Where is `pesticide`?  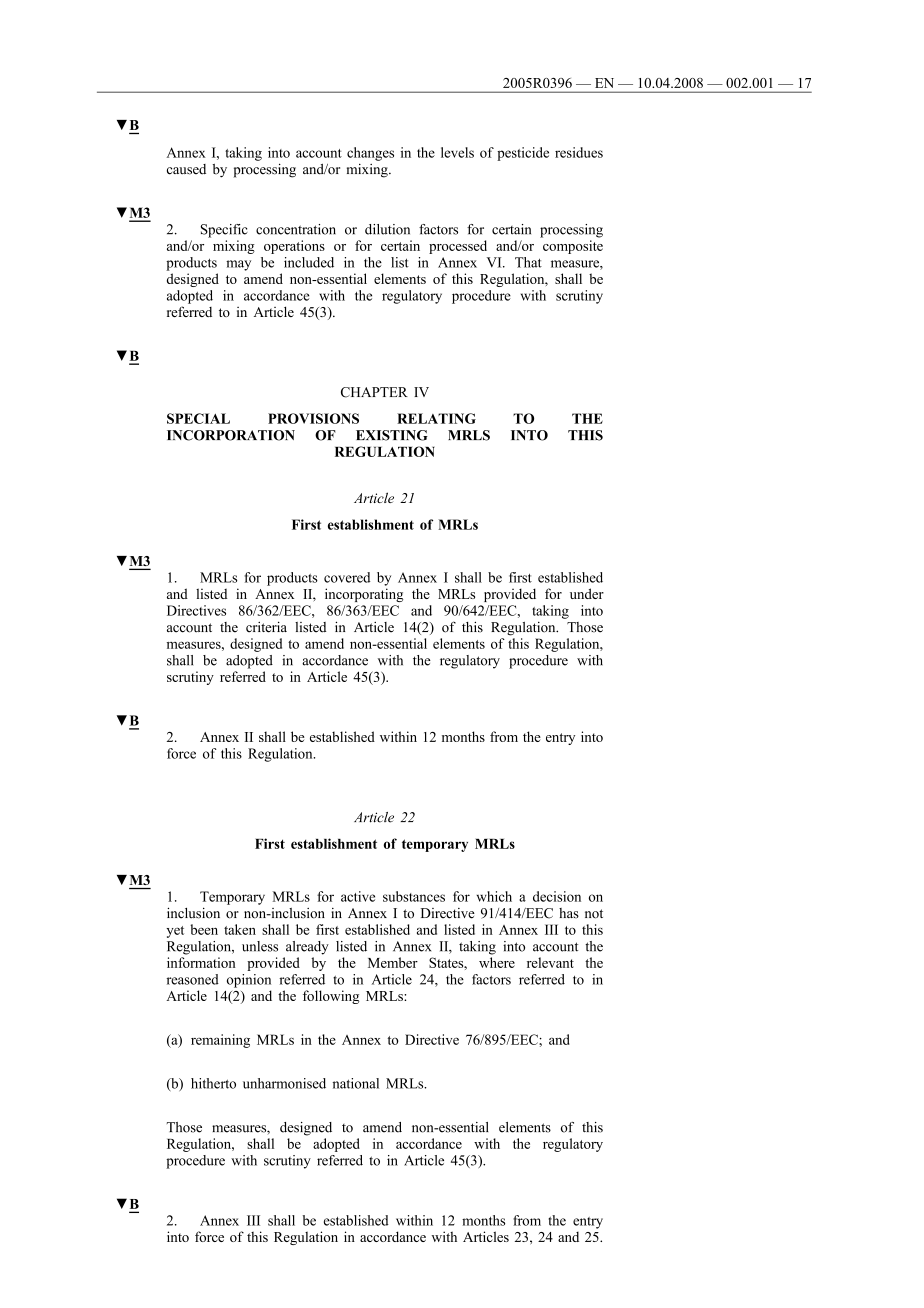
pesticide is located at coordinates (523, 154).
